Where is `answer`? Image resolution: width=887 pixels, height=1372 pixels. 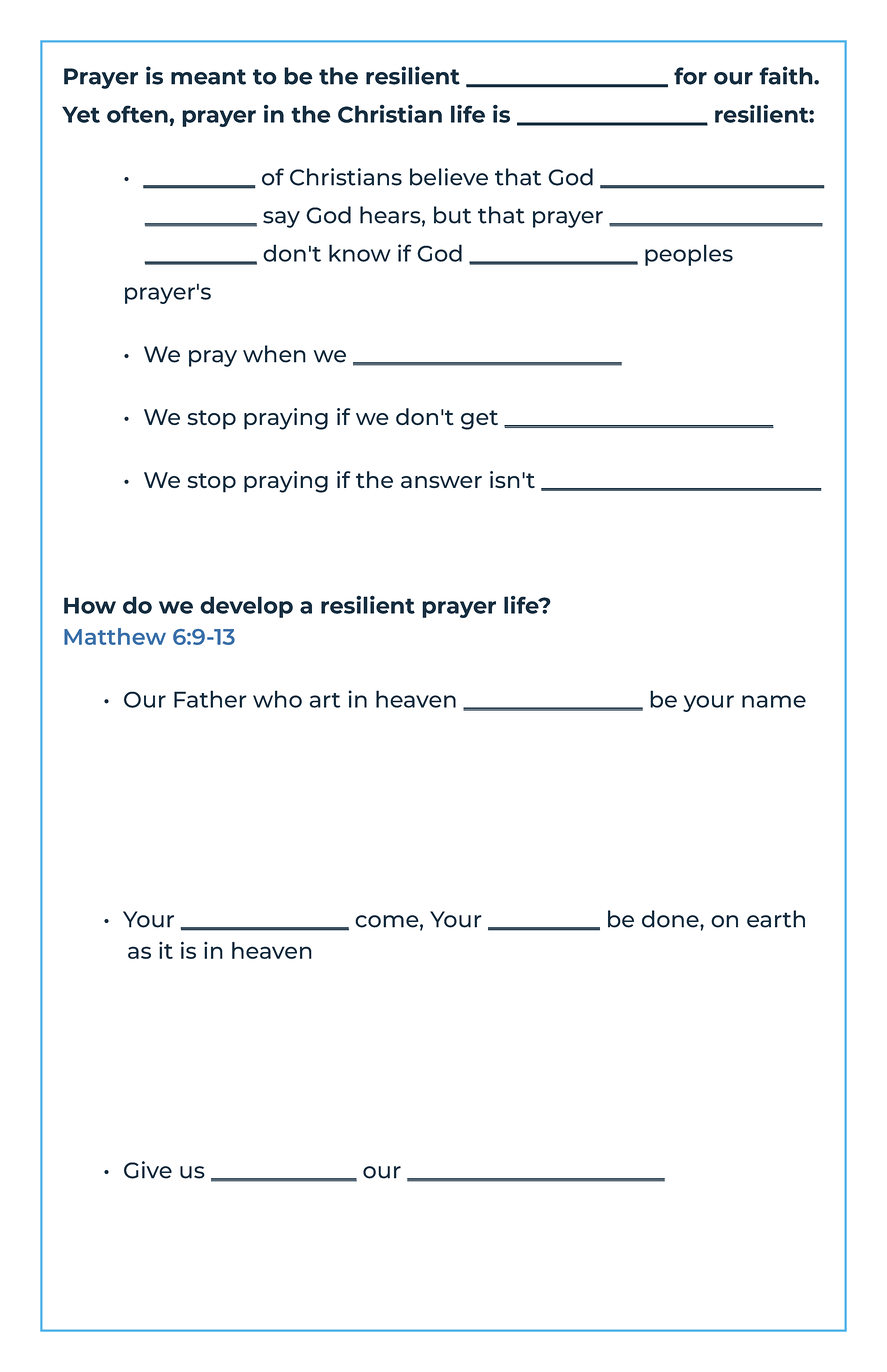
answer is located at coordinates (441, 482).
